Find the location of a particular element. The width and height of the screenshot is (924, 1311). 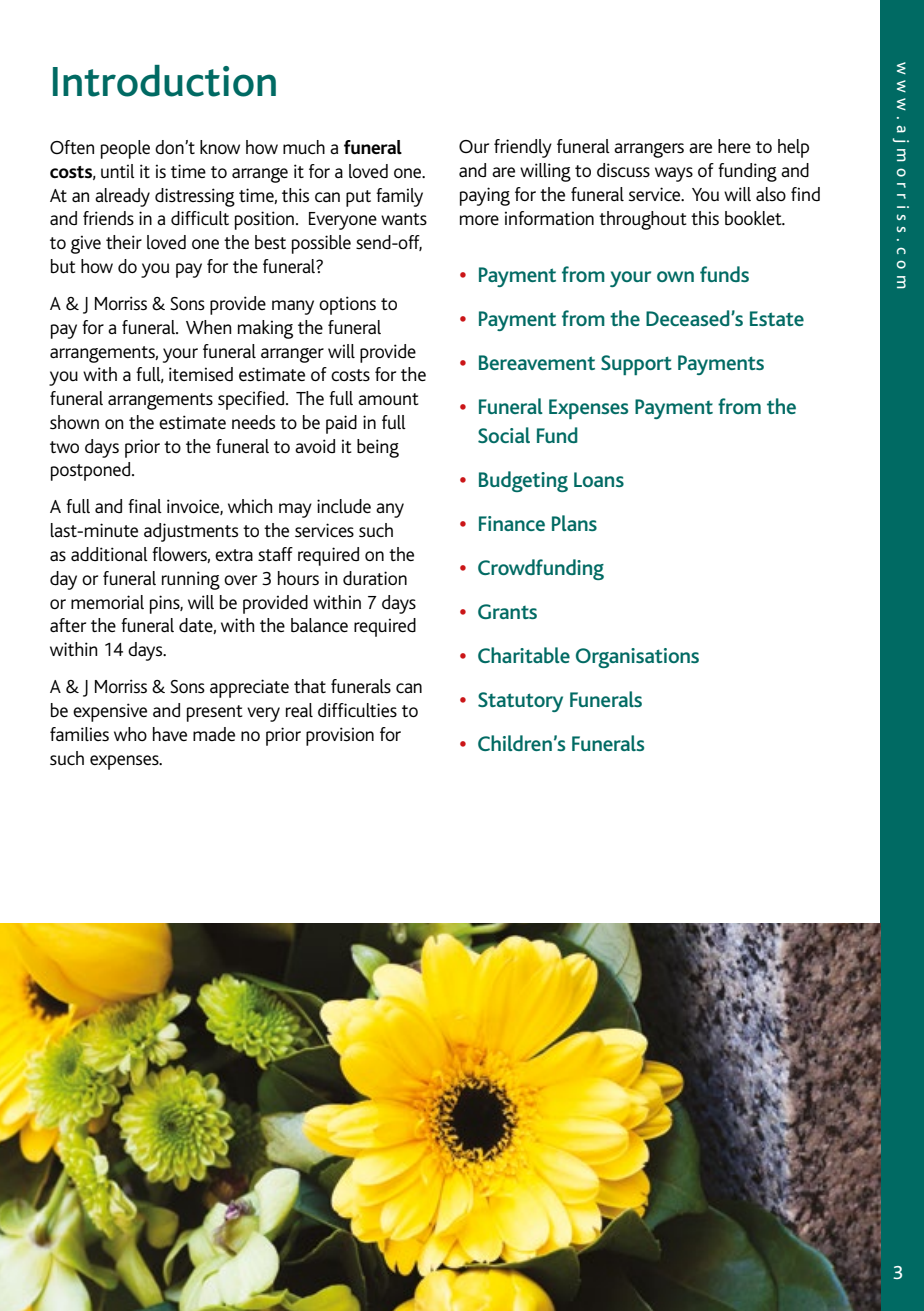

friendly is located at coordinates (523, 148).
